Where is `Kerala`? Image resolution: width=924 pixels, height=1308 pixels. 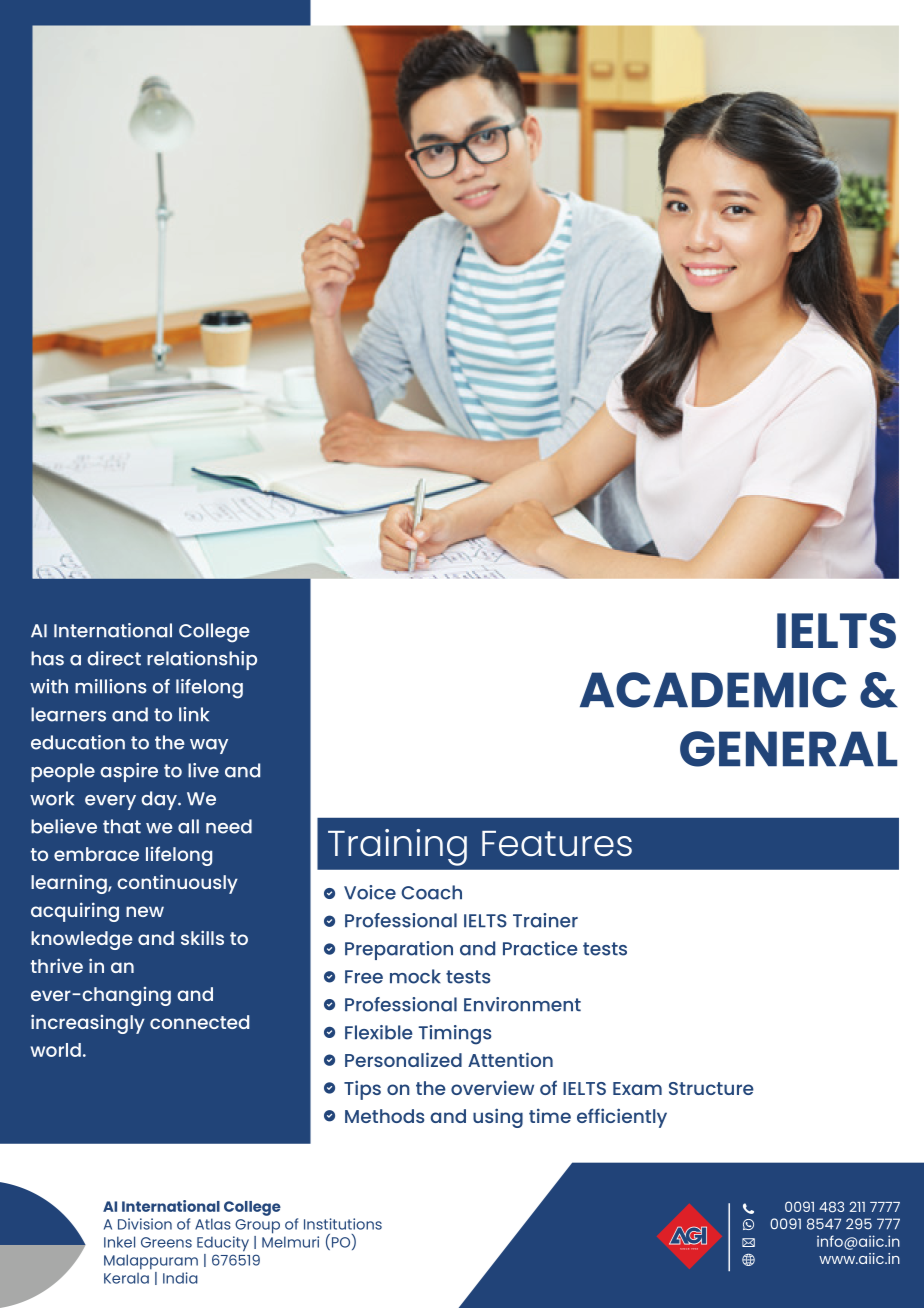
Kerala is located at coordinates (126, 1278).
